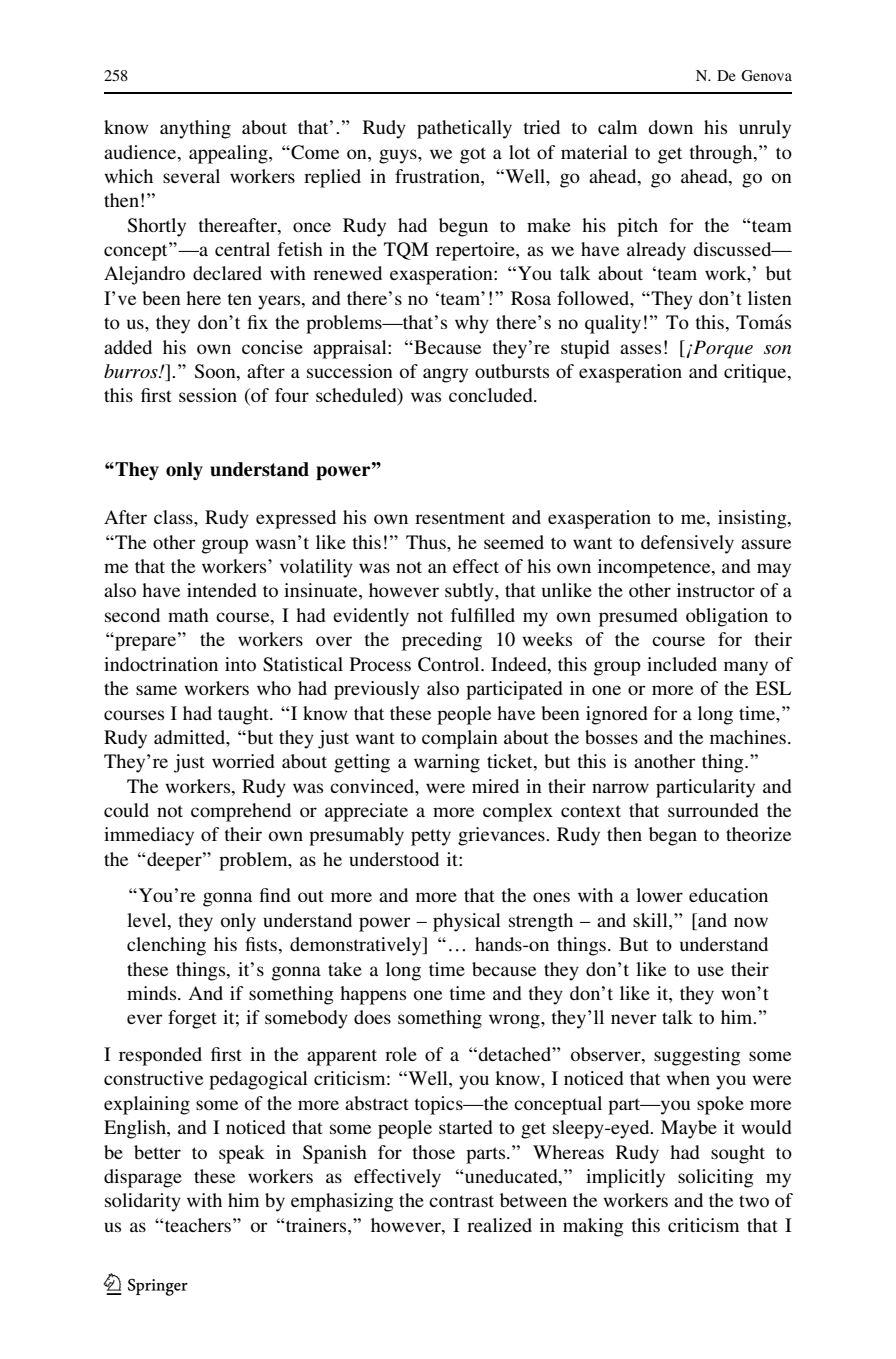  I want to click on appealing, so click(229, 154).
